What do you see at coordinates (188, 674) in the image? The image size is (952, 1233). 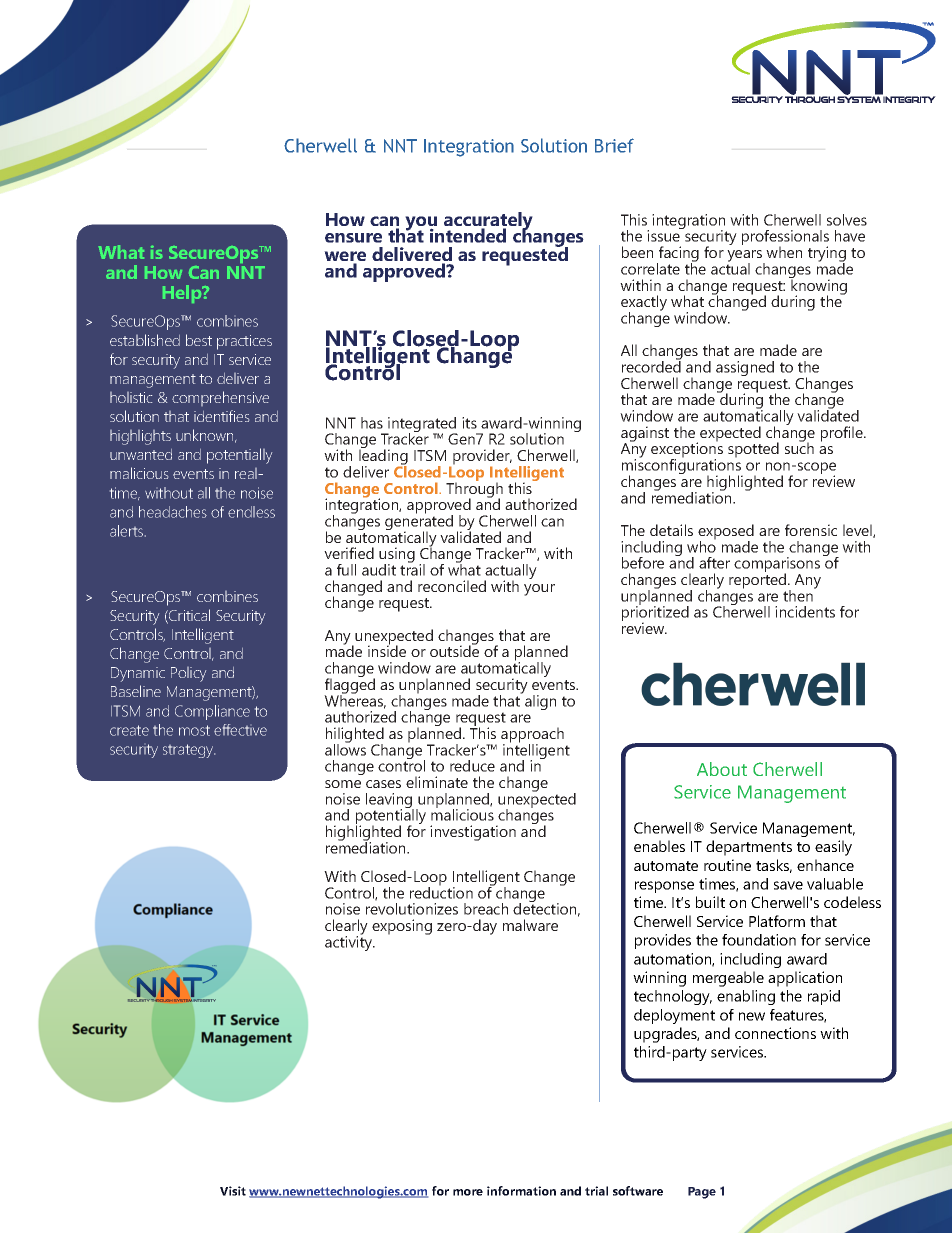 I see `Policy` at bounding box center [188, 674].
